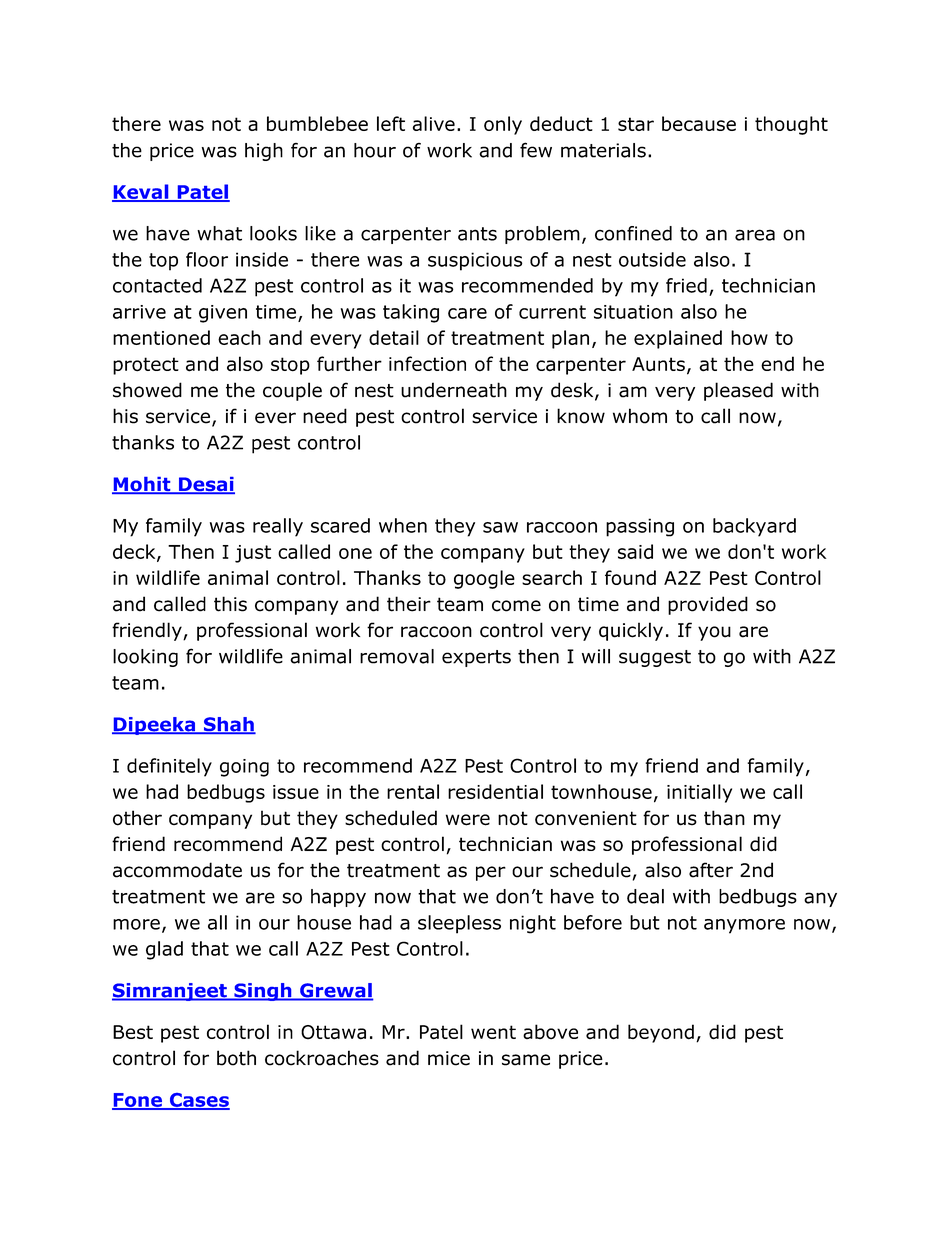 This screenshot has width=952, height=1233. Describe the element at coordinates (661, 1033) in the screenshot. I see `beyond` at that location.
